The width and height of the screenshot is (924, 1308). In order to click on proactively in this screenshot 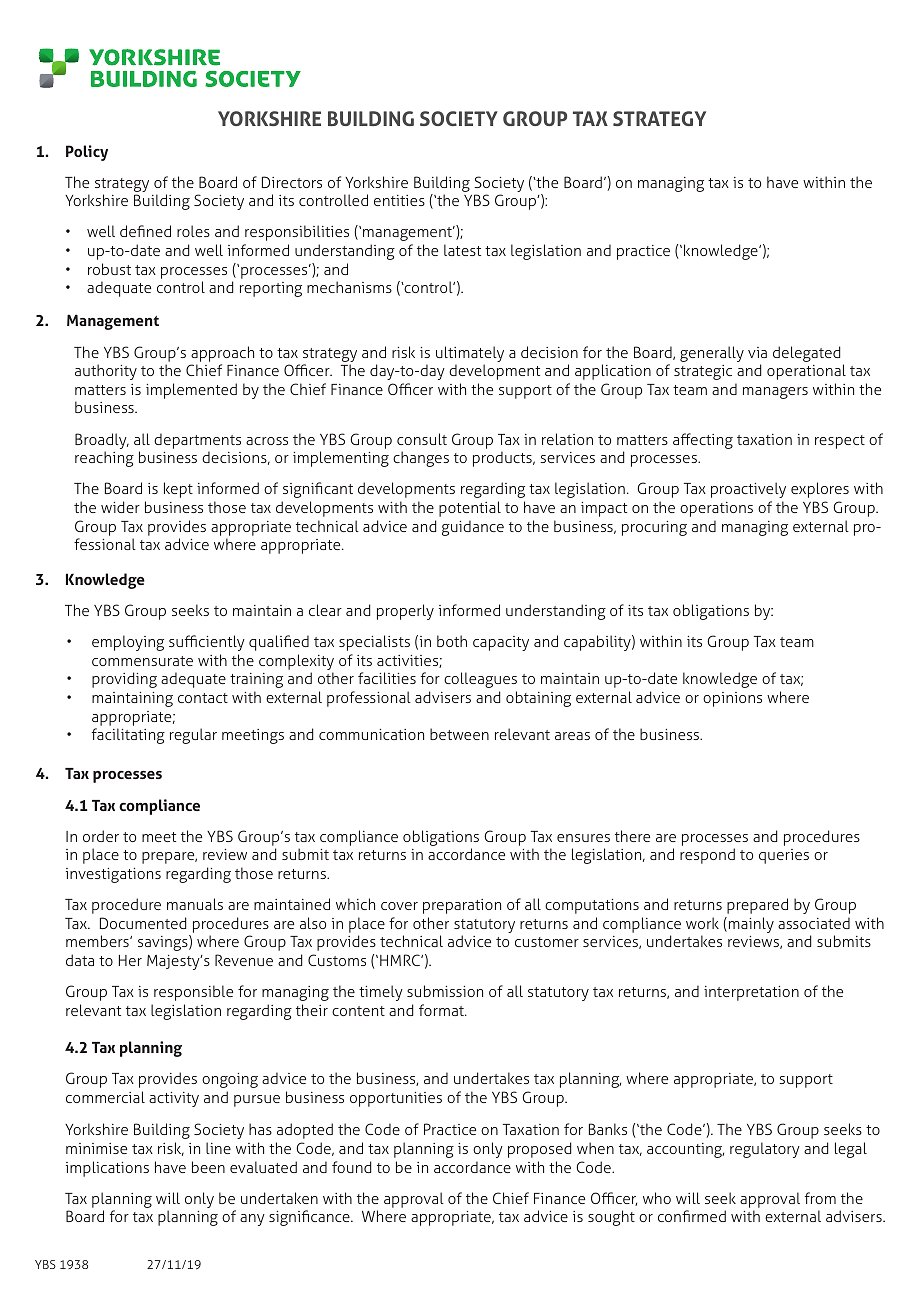, I will do `click(748, 490)`.
